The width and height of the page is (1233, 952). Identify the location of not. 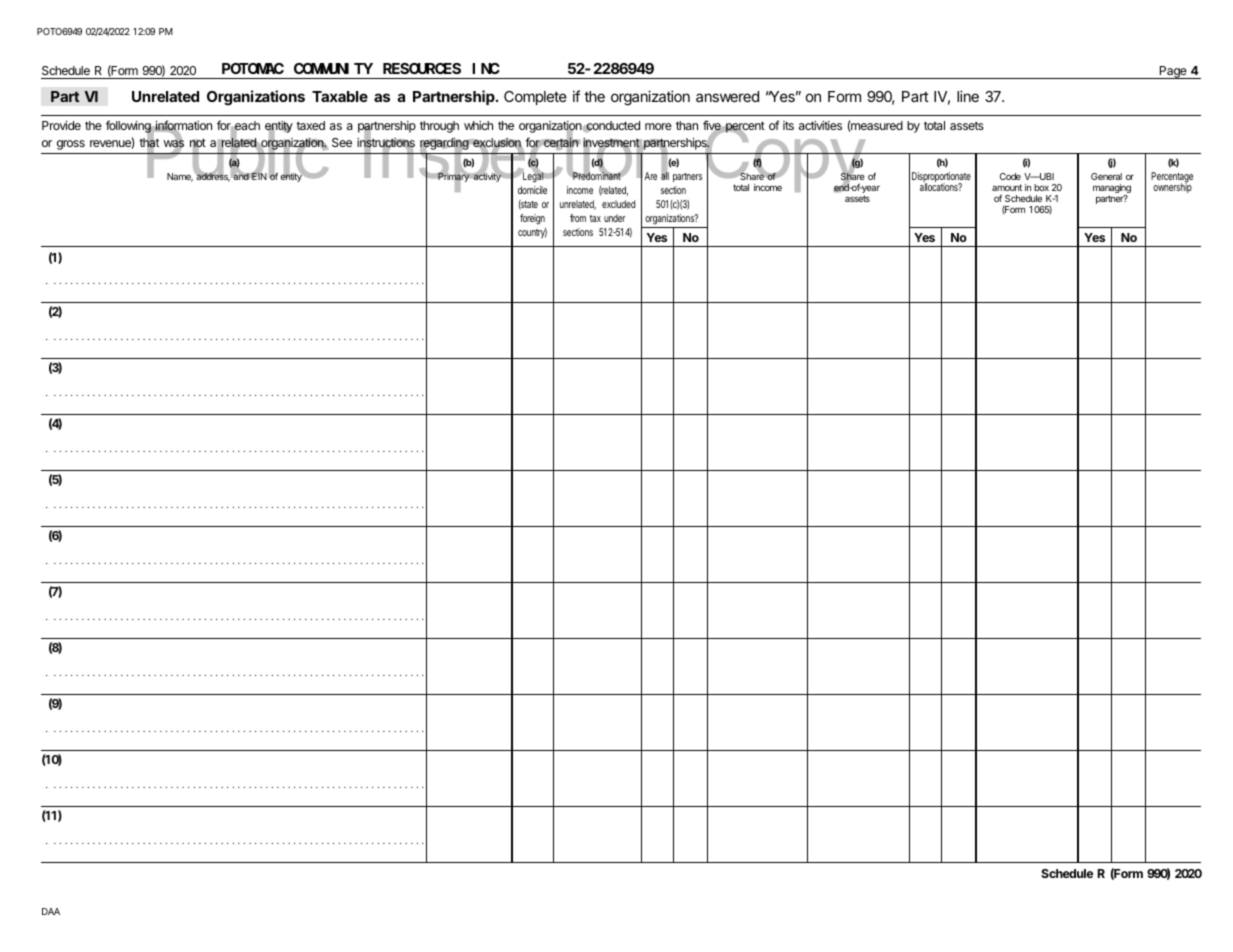
(198, 144).
